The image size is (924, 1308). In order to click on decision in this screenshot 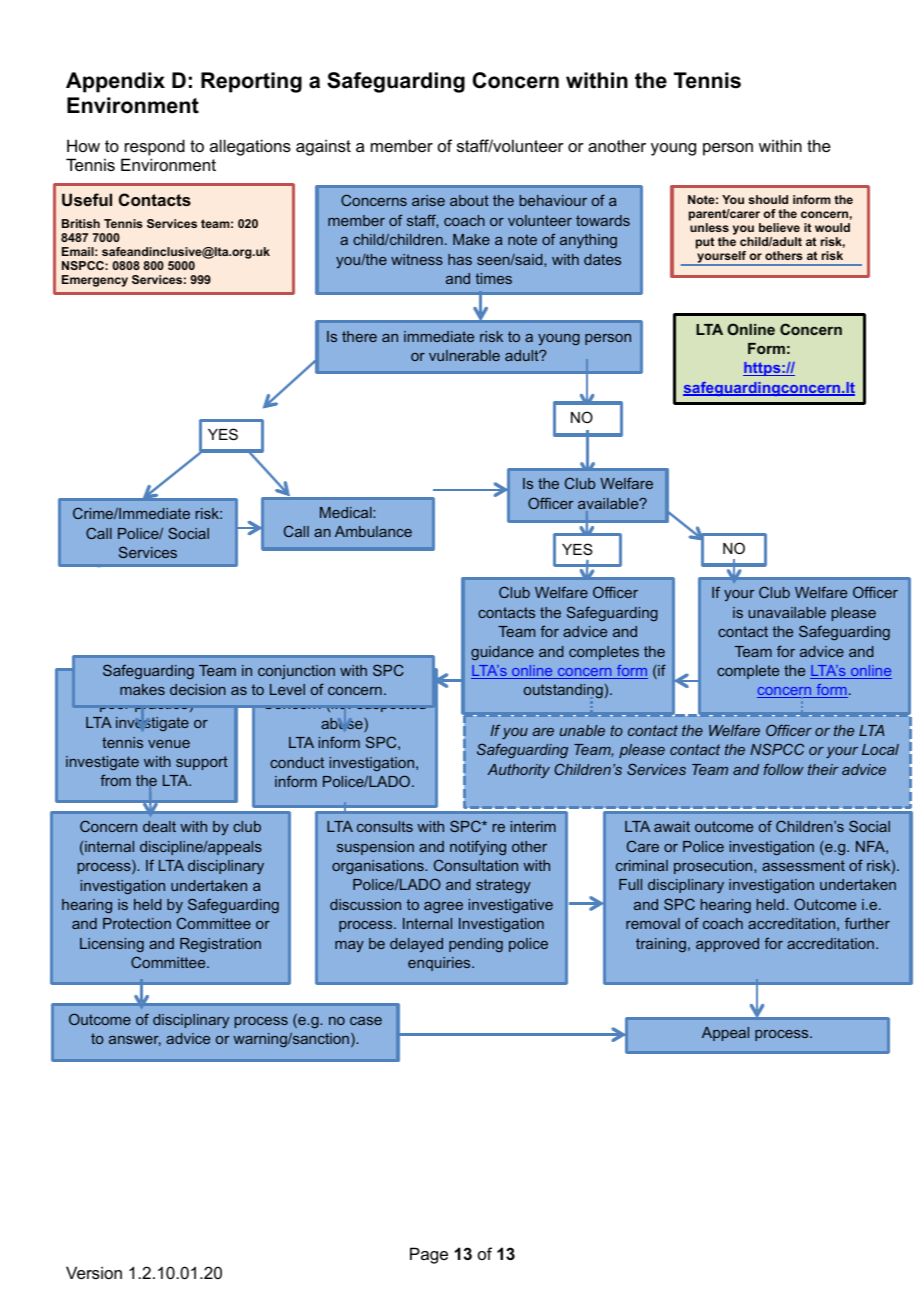, I will do `click(198, 689)`.
